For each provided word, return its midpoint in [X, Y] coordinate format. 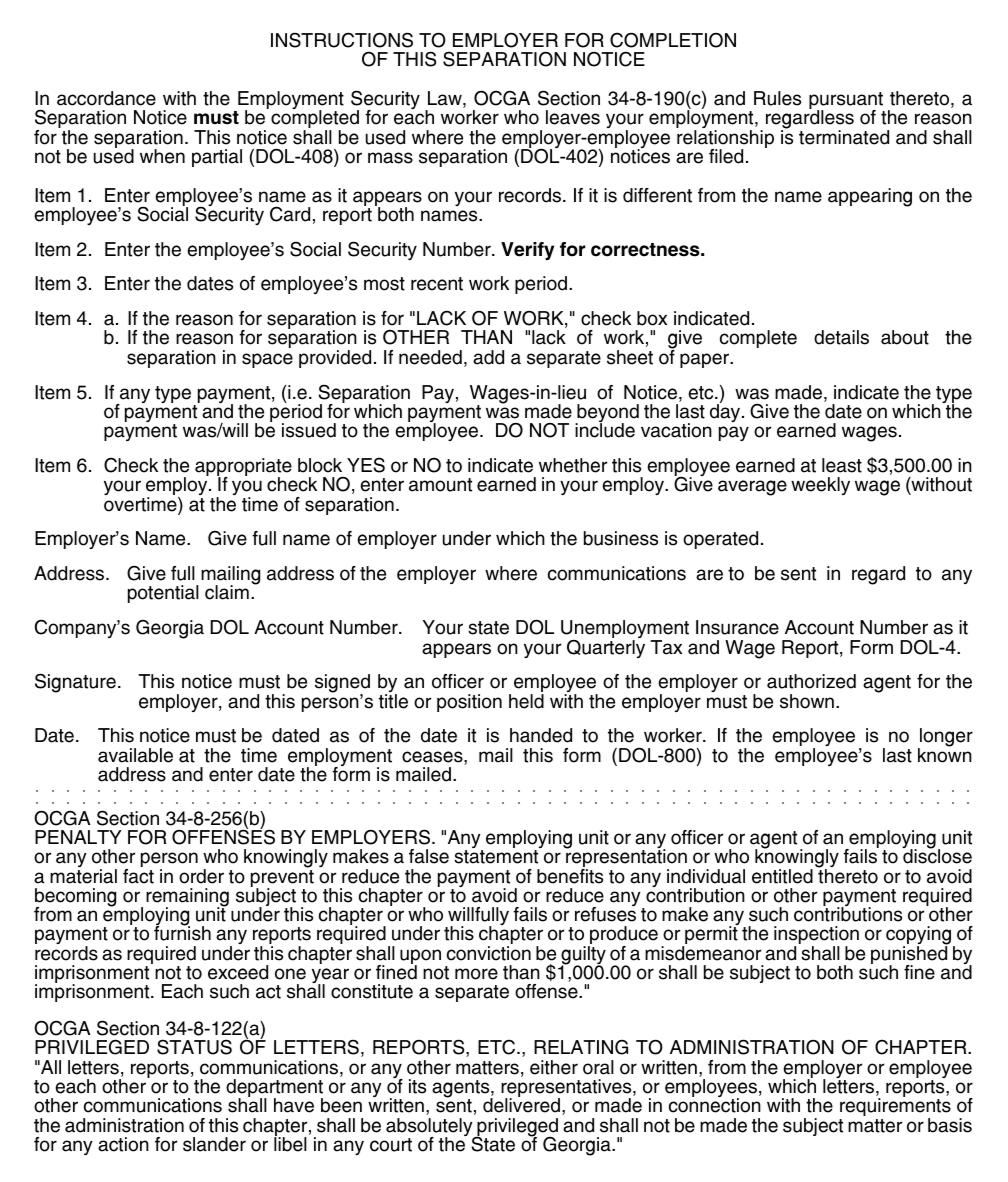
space [267, 360]
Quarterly [606, 647]
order [201, 876]
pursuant [847, 102]
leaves [573, 117]
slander [214, 1144]
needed [430, 357]
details [841, 337]
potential [163, 594]
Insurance [737, 627]
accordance [106, 98]
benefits [570, 875]
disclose [937, 855]
